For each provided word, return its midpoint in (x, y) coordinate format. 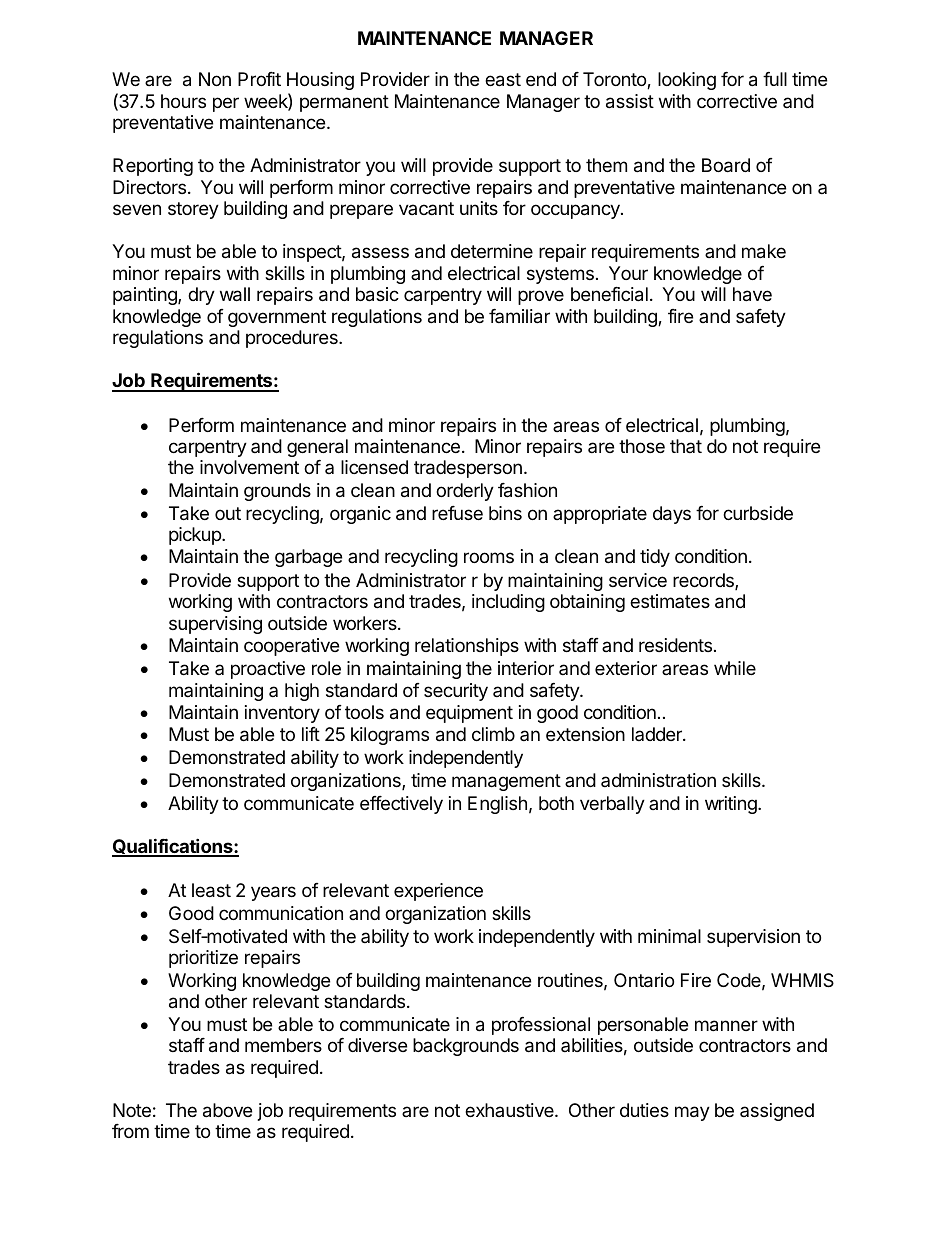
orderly (465, 492)
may (692, 1113)
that (686, 446)
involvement (249, 467)
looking (687, 81)
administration (658, 780)
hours (183, 101)
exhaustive (510, 1110)
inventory (282, 714)
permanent (344, 103)
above (227, 1110)
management (506, 782)
